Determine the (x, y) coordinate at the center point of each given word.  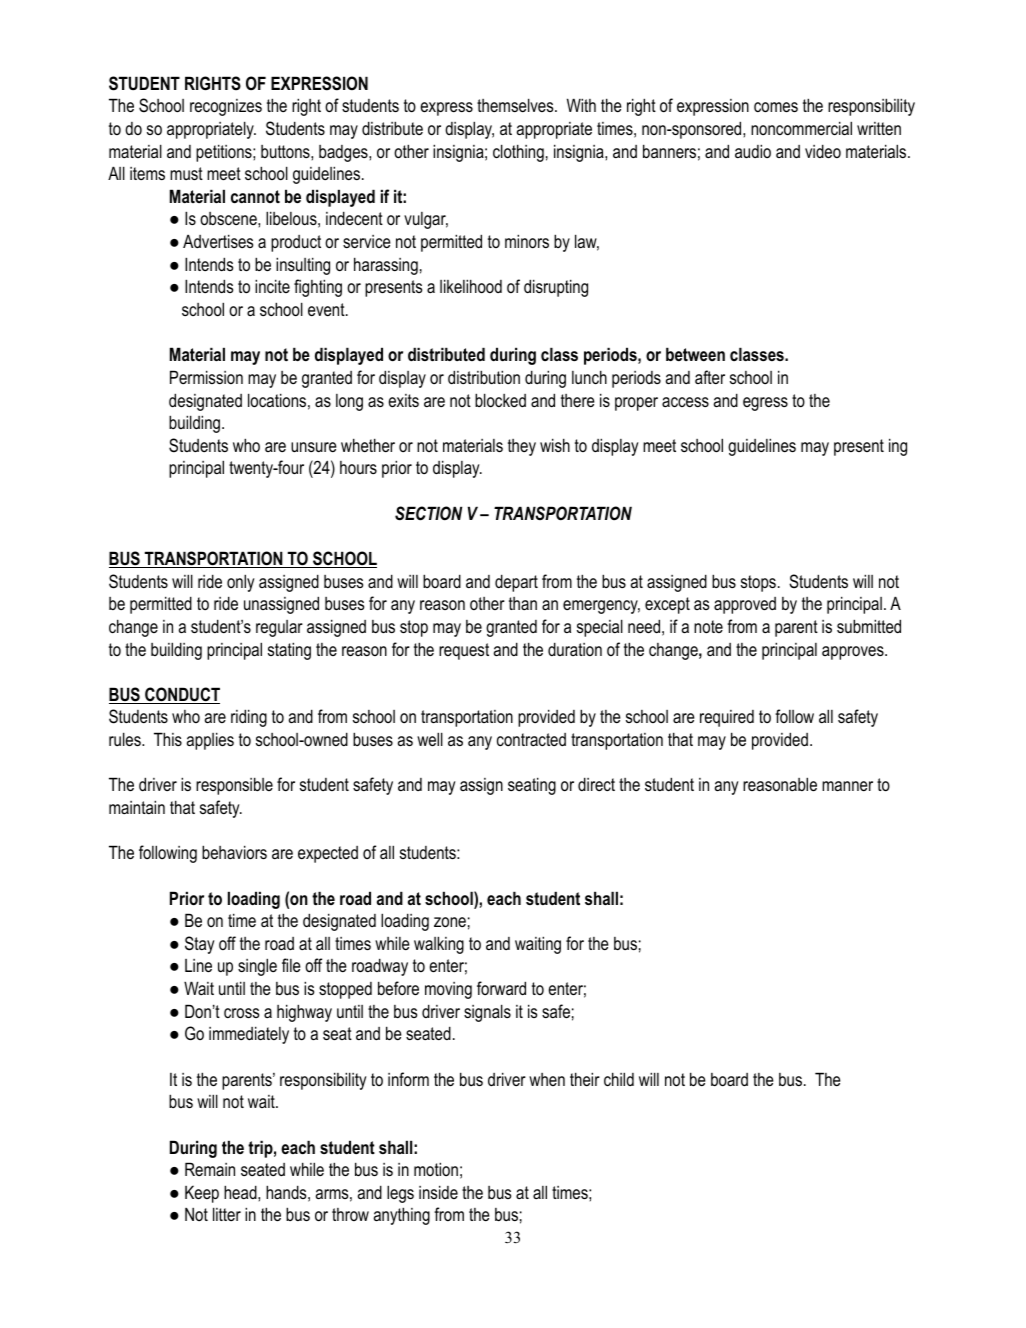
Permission (206, 377)
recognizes (226, 107)
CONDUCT (181, 695)
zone (450, 922)
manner (847, 786)
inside (438, 1192)
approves (854, 653)
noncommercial (801, 128)
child (619, 1079)
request (464, 651)
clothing (518, 153)
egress (765, 404)
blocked (500, 400)
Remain (210, 1169)
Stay (199, 945)
